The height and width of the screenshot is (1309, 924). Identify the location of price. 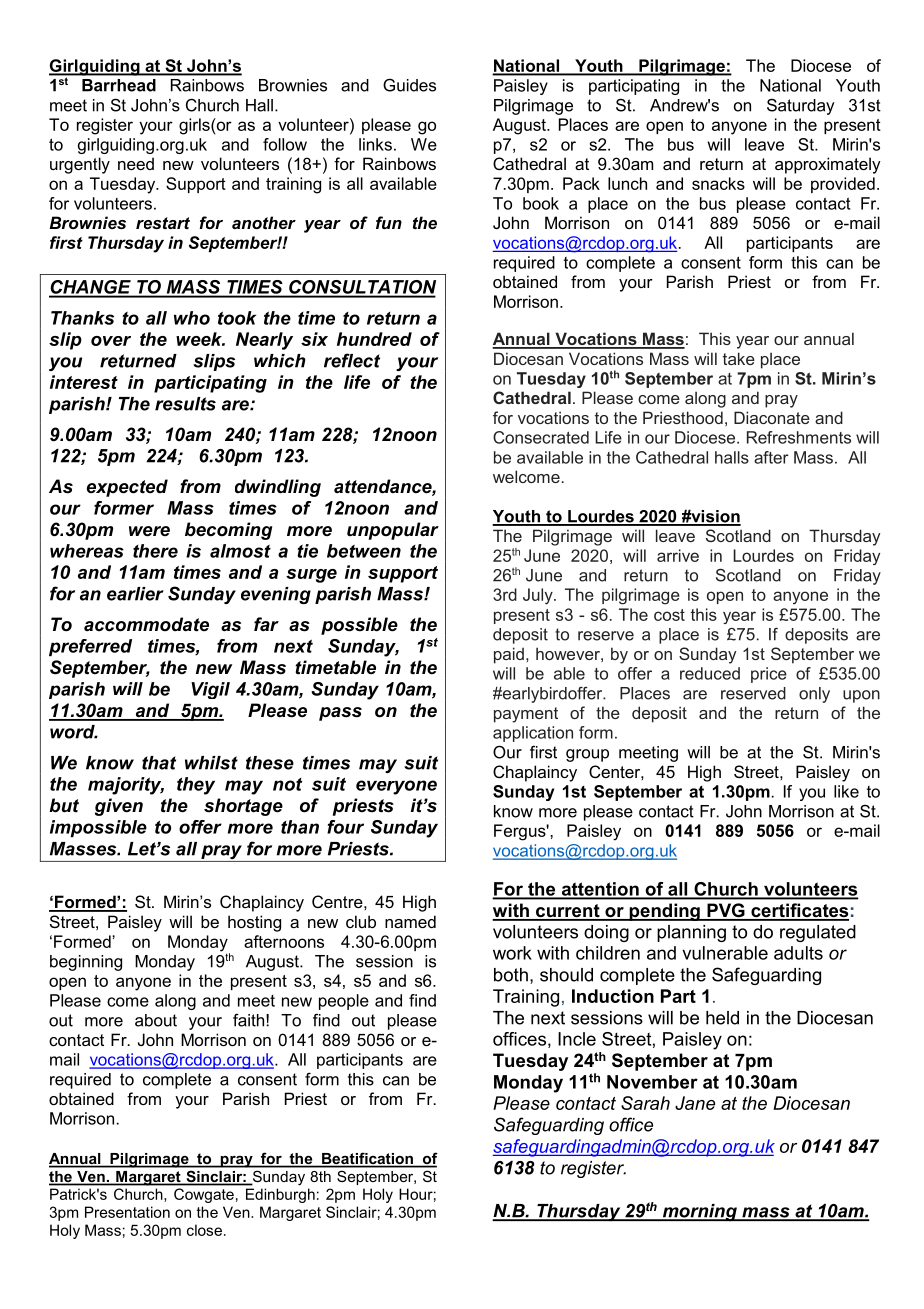
(769, 675).
